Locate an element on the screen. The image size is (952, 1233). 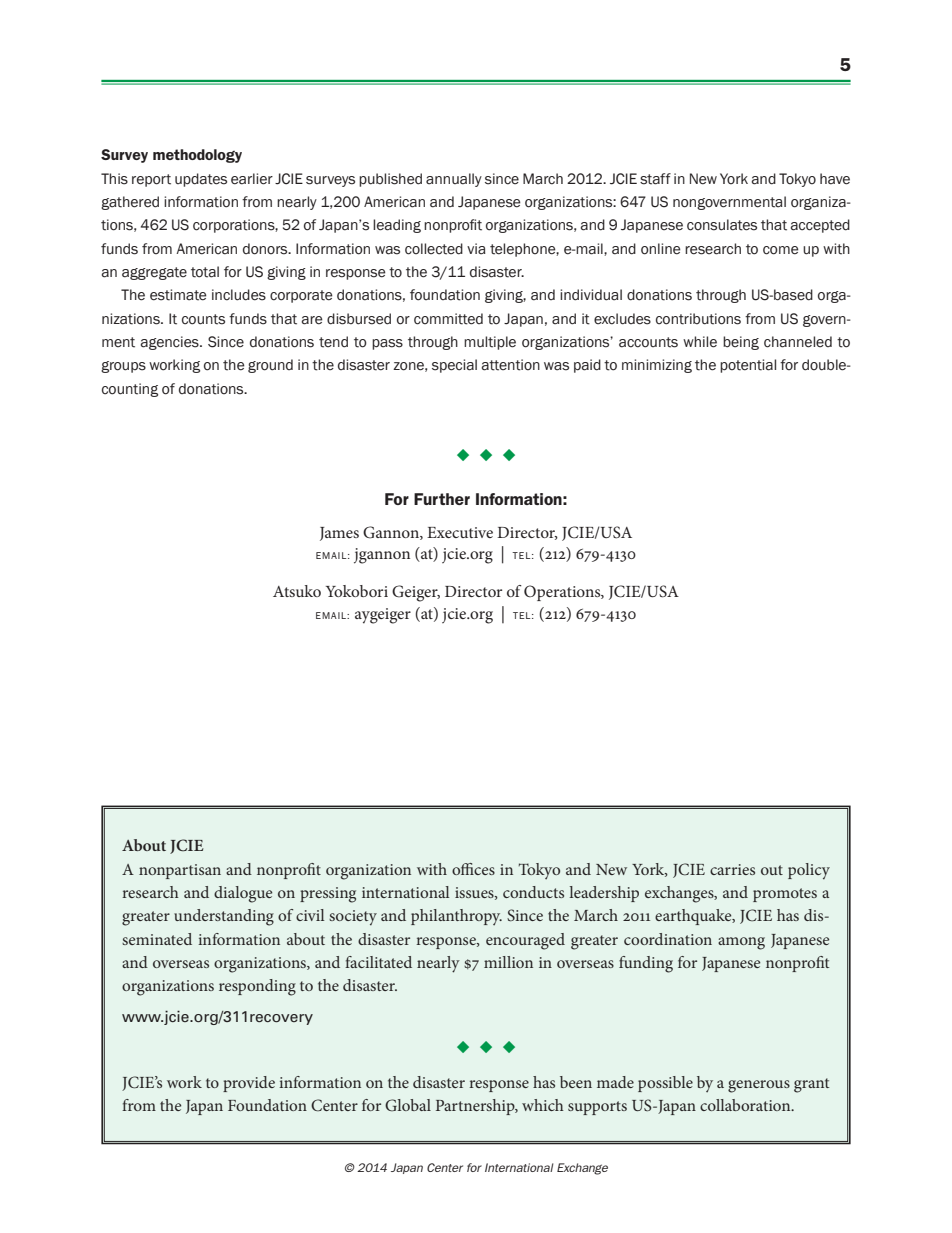
Global is located at coordinates (408, 1105).
